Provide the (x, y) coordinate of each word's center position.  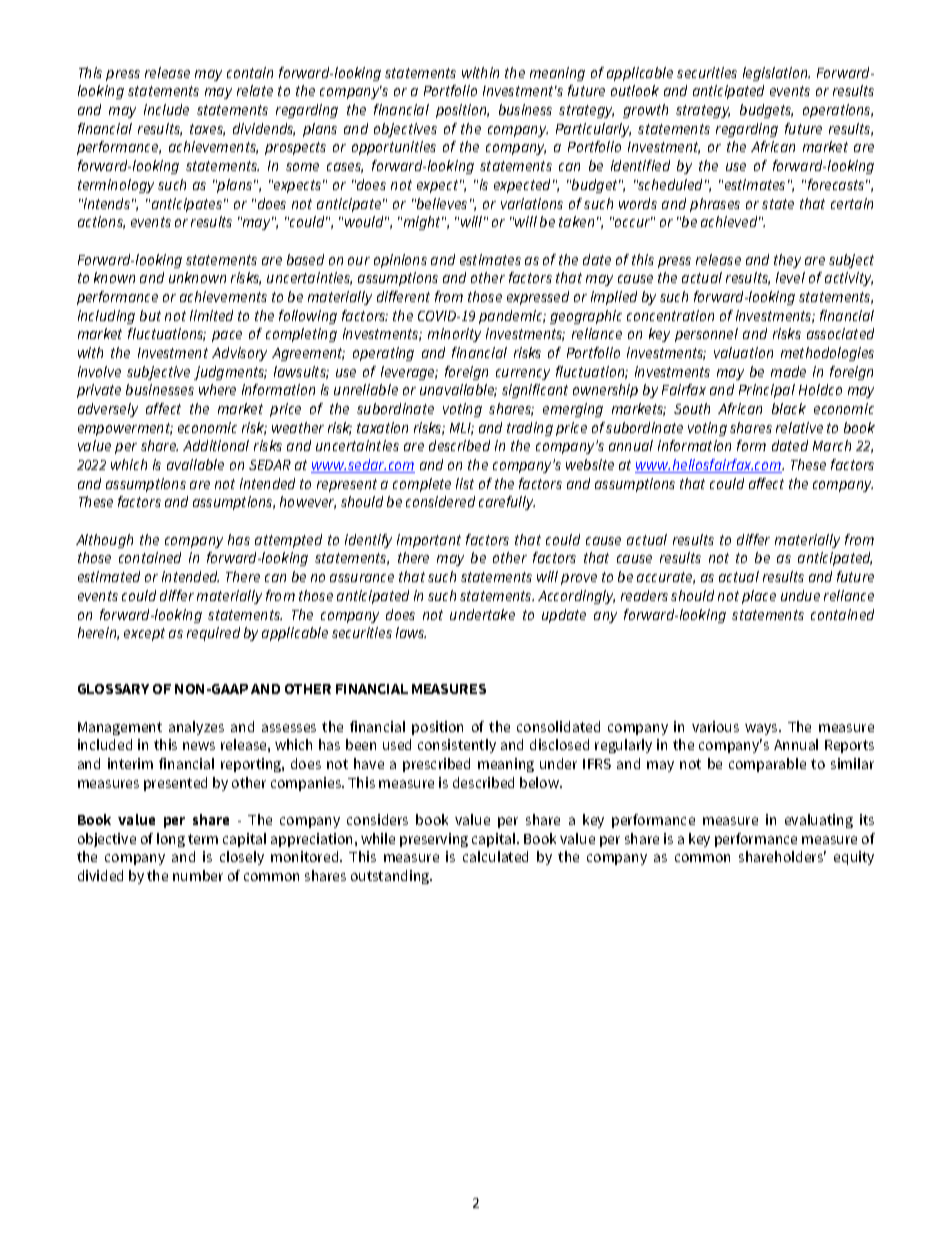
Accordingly (576, 597)
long (171, 840)
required (213, 634)
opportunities (394, 148)
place (759, 597)
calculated (495, 856)
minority (454, 335)
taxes (207, 130)
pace (227, 336)
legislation (776, 74)
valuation (743, 352)
